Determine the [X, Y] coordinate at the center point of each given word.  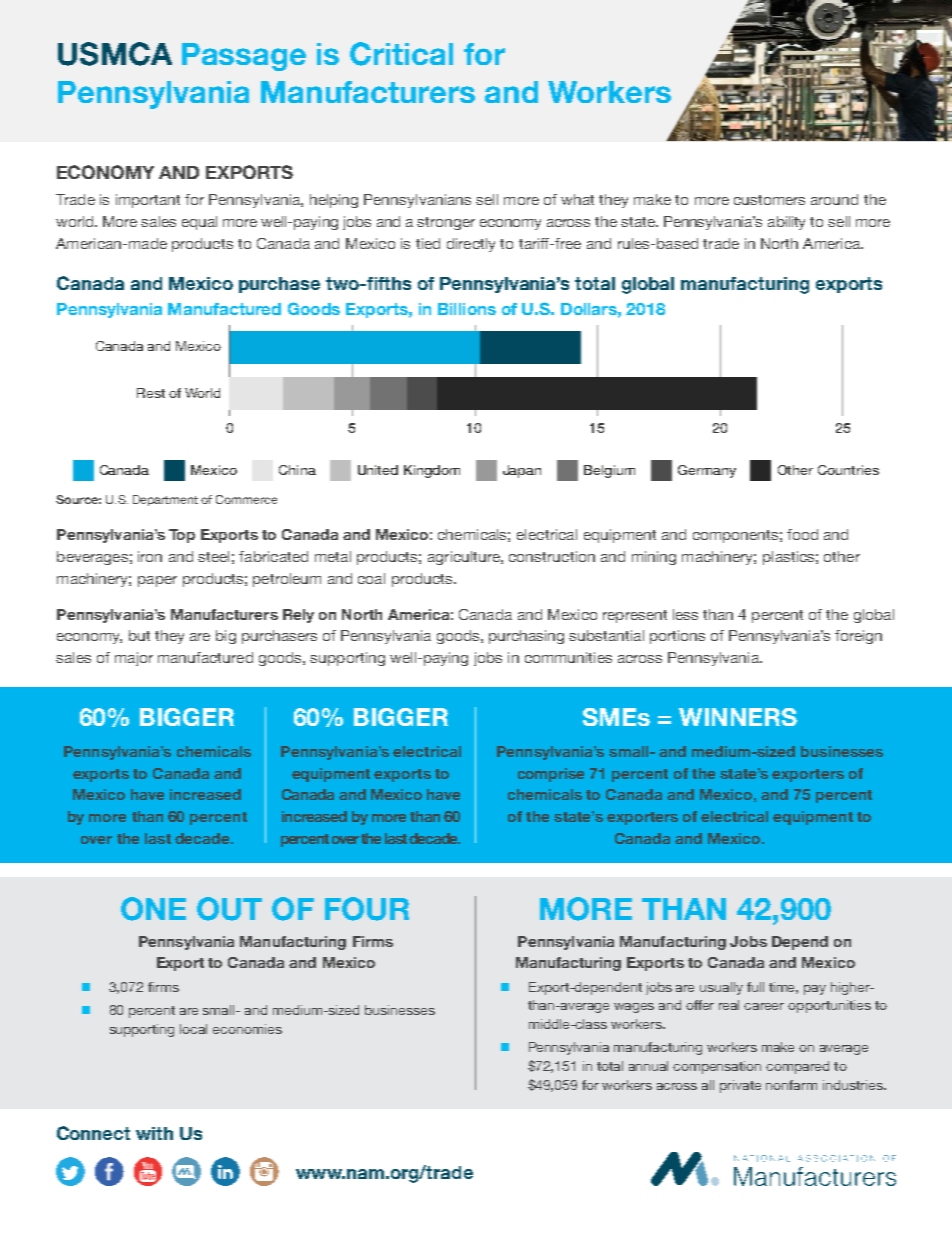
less [685, 614]
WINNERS [738, 717]
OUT [229, 909]
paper [157, 581]
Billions [467, 309]
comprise [551, 775]
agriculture [465, 558]
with [154, 1133]
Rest [151, 393]
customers [769, 200]
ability [786, 223]
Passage [244, 57]
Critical [401, 54]
